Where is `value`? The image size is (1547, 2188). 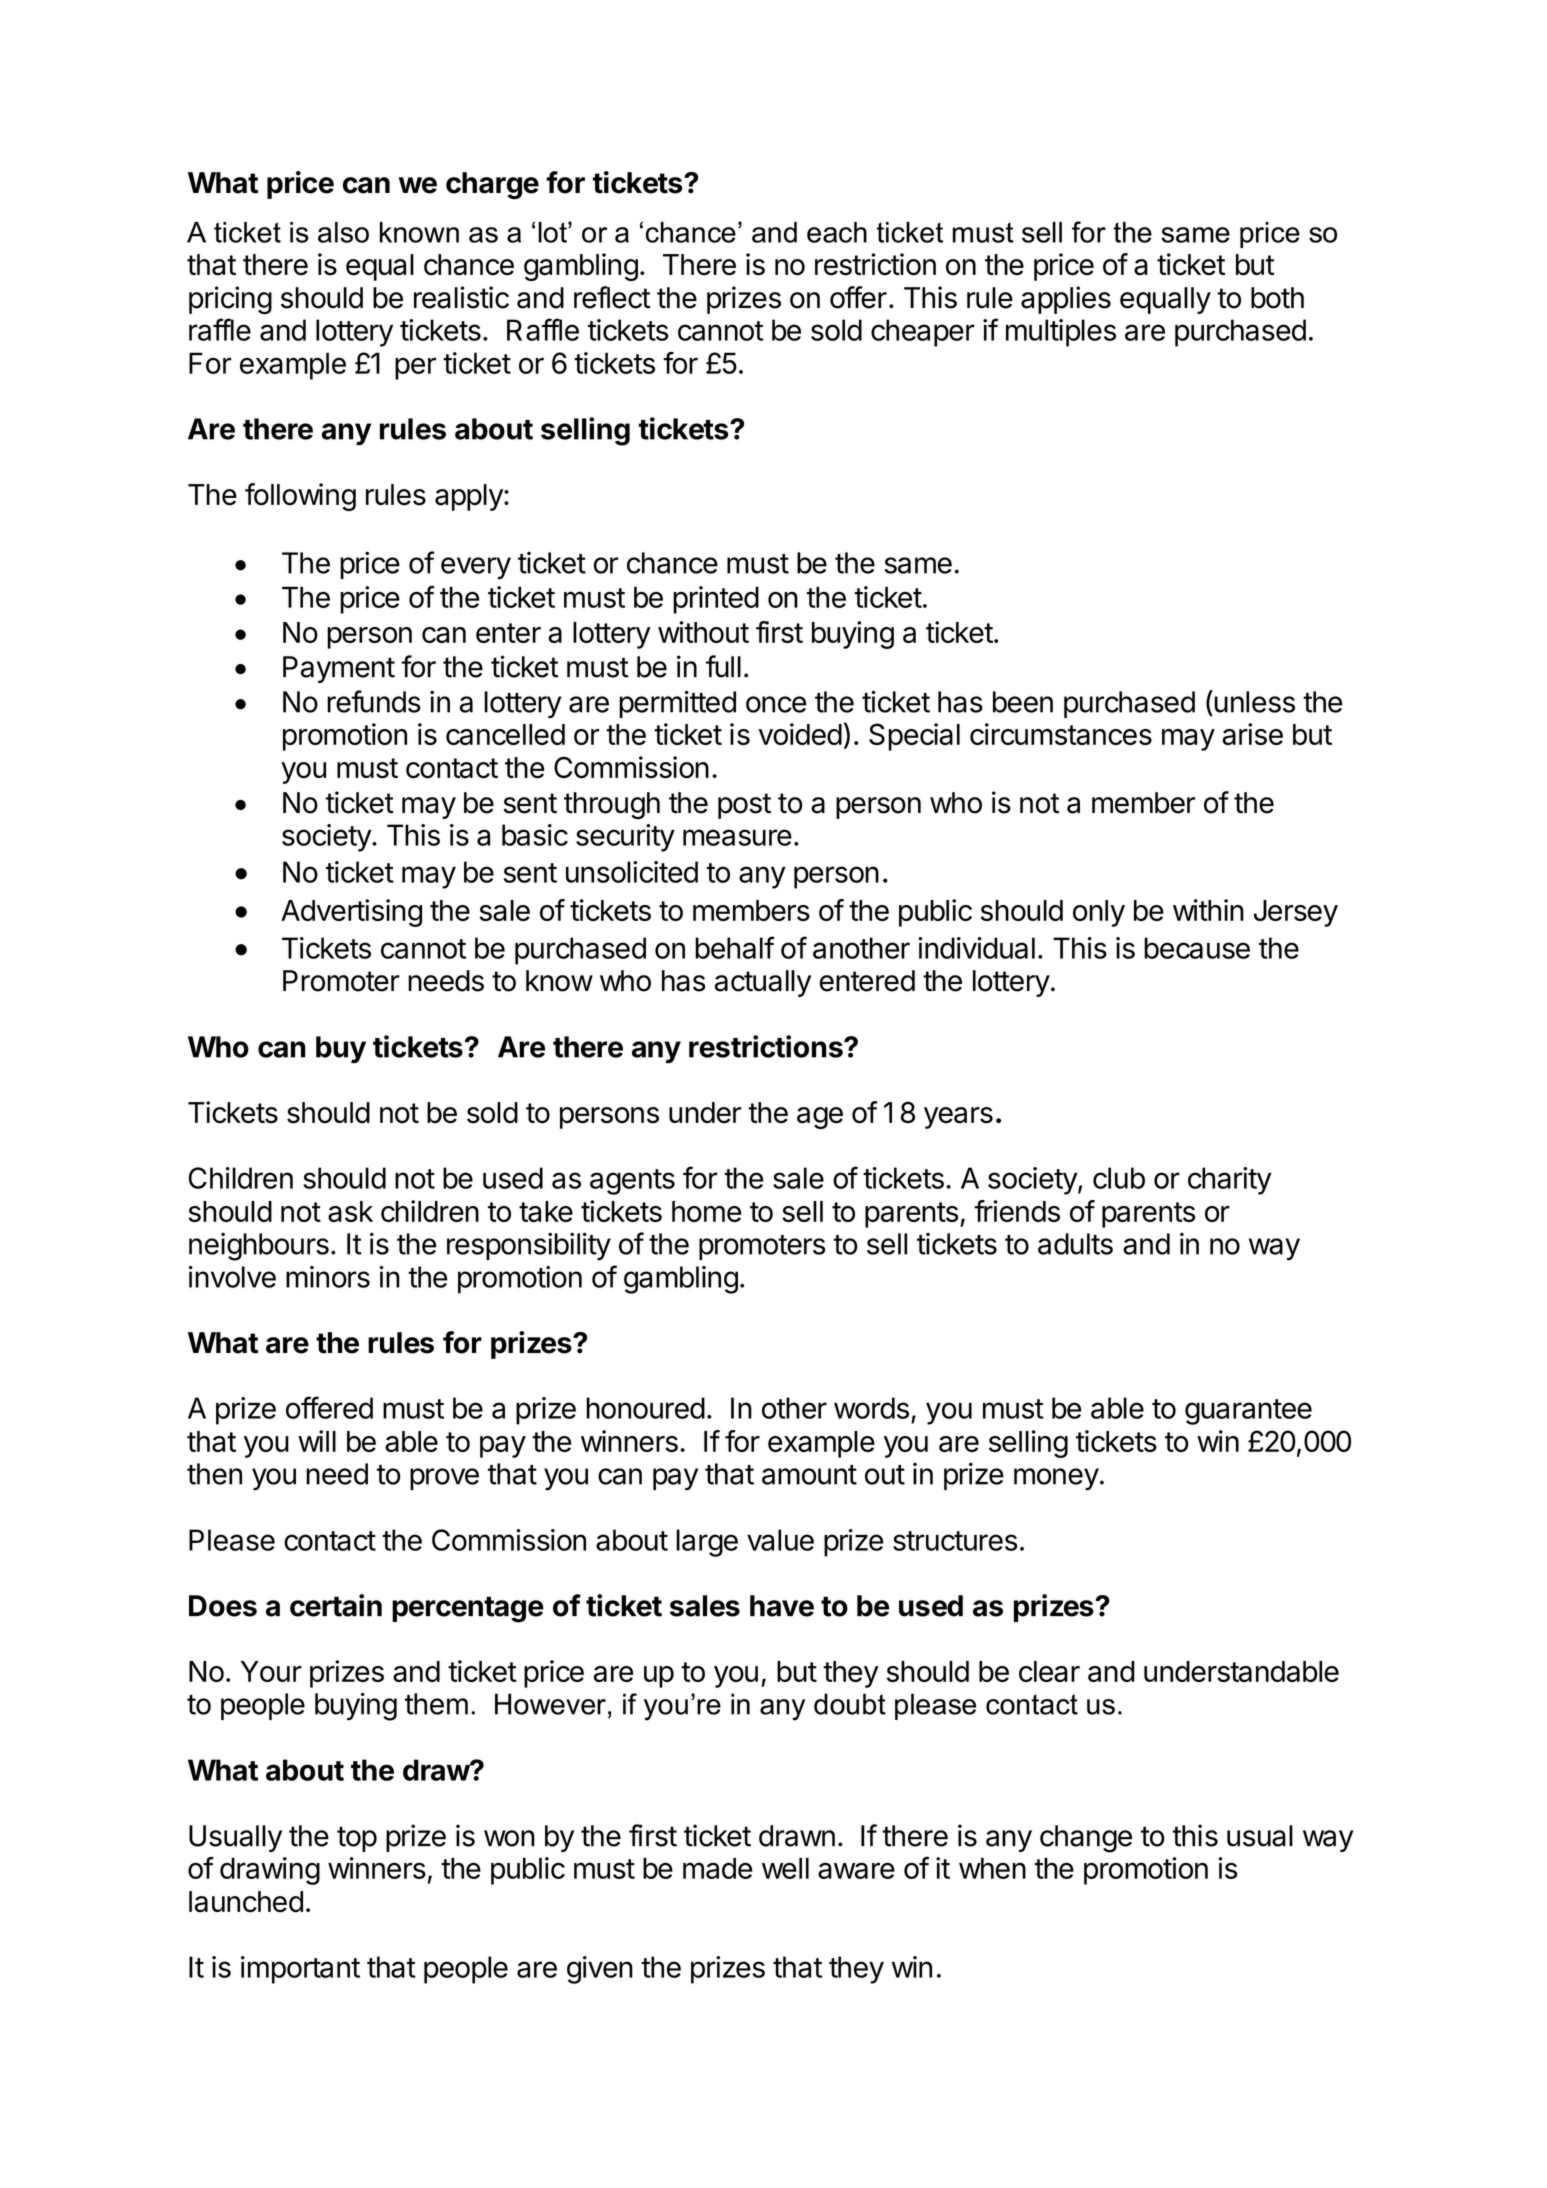 value is located at coordinates (780, 1540).
